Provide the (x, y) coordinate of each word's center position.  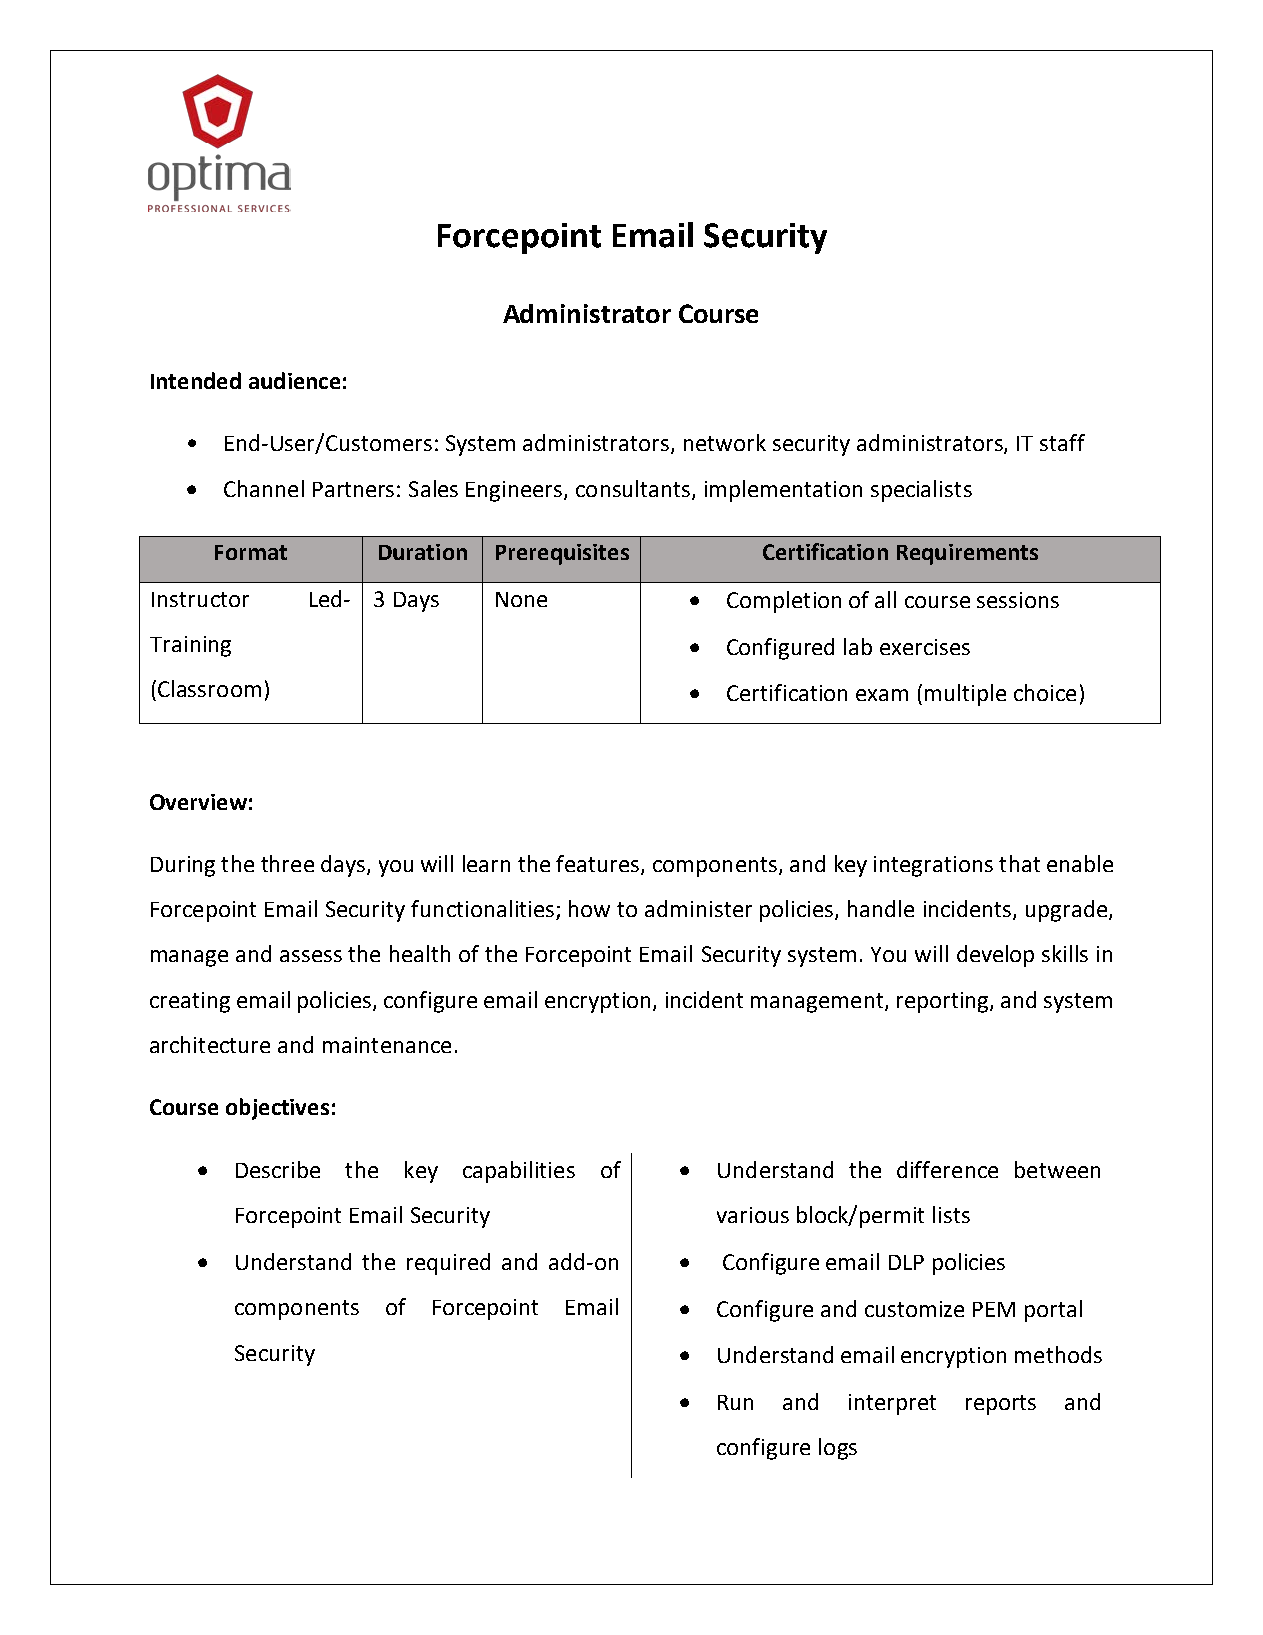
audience (294, 380)
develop (995, 956)
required (448, 1264)
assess (311, 956)
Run (735, 1402)
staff (1062, 442)
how (589, 908)
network (725, 442)
